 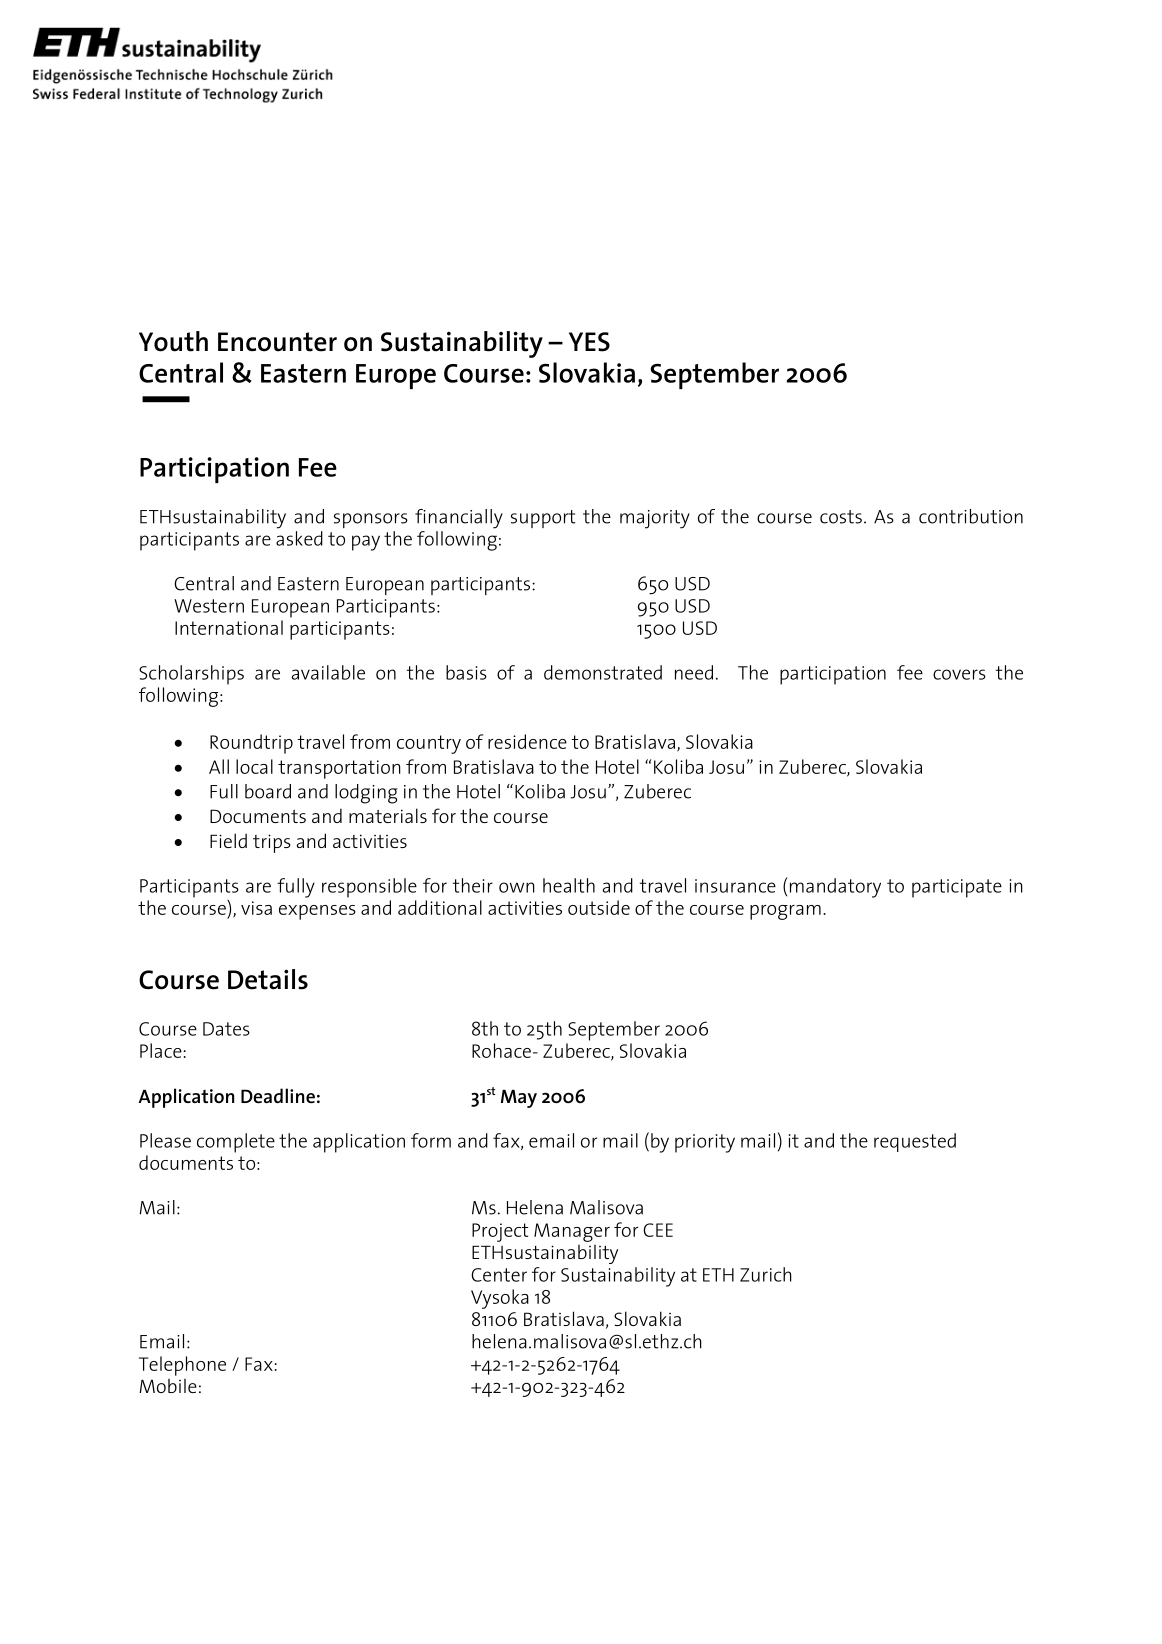 I want to click on Zurich, so click(x=766, y=1274).
